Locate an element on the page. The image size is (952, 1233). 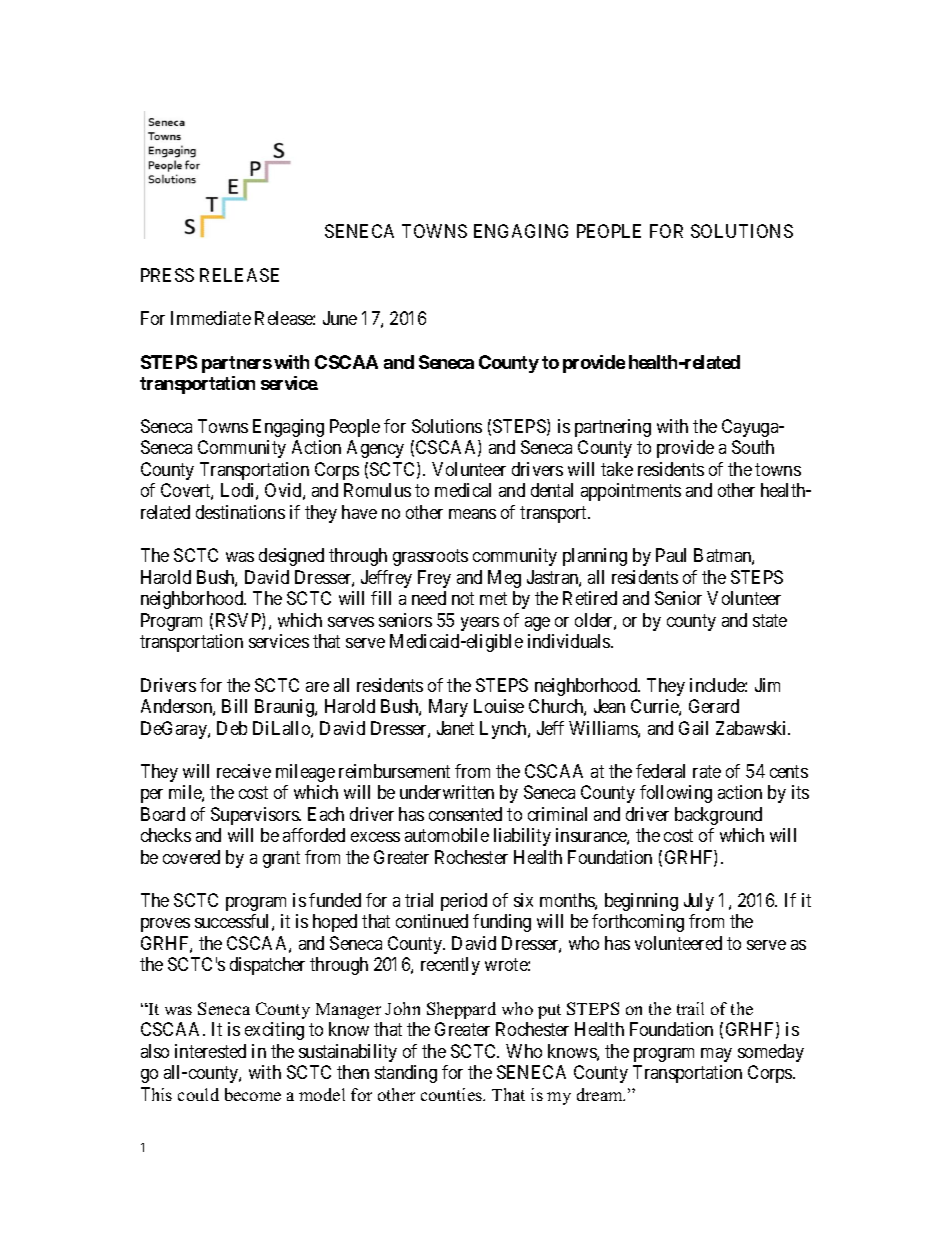
interested is located at coordinates (210, 1051).
